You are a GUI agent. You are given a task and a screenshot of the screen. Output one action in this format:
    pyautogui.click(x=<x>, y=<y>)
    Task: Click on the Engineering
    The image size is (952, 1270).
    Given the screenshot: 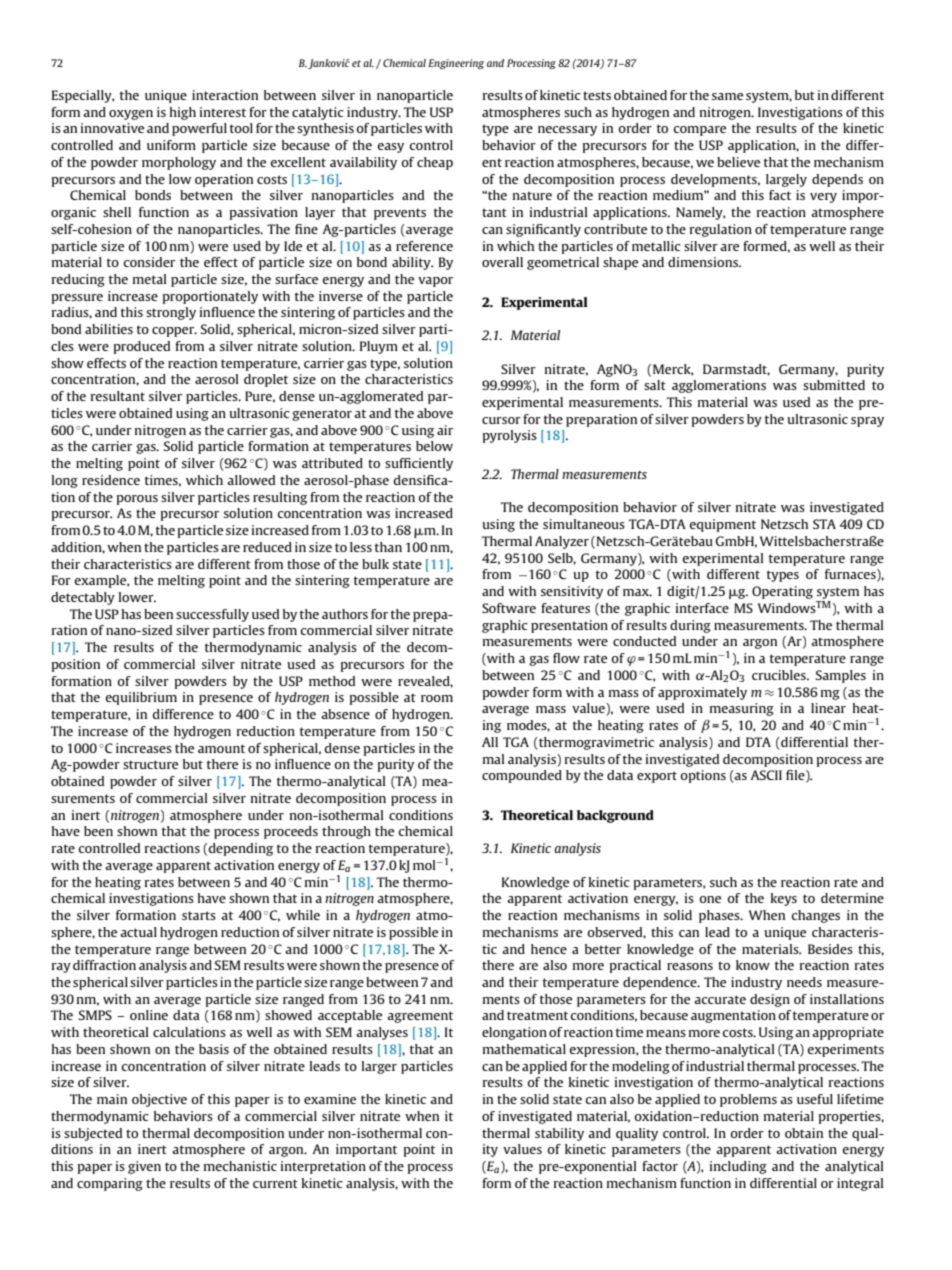 What is the action you would take?
    pyautogui.click(x=456, y=64)
